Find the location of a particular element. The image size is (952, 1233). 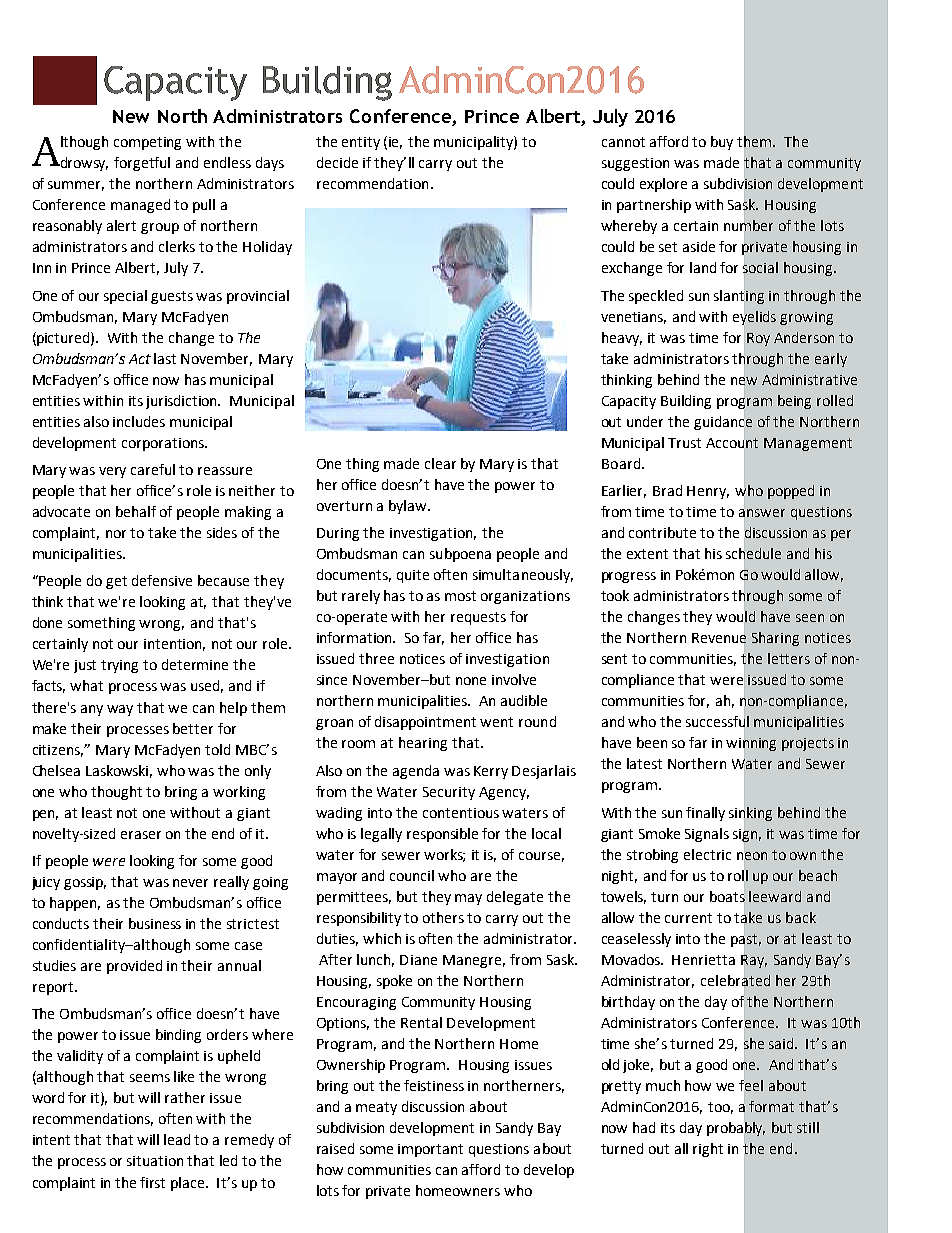

entity is located at coordinates (361, 143).
